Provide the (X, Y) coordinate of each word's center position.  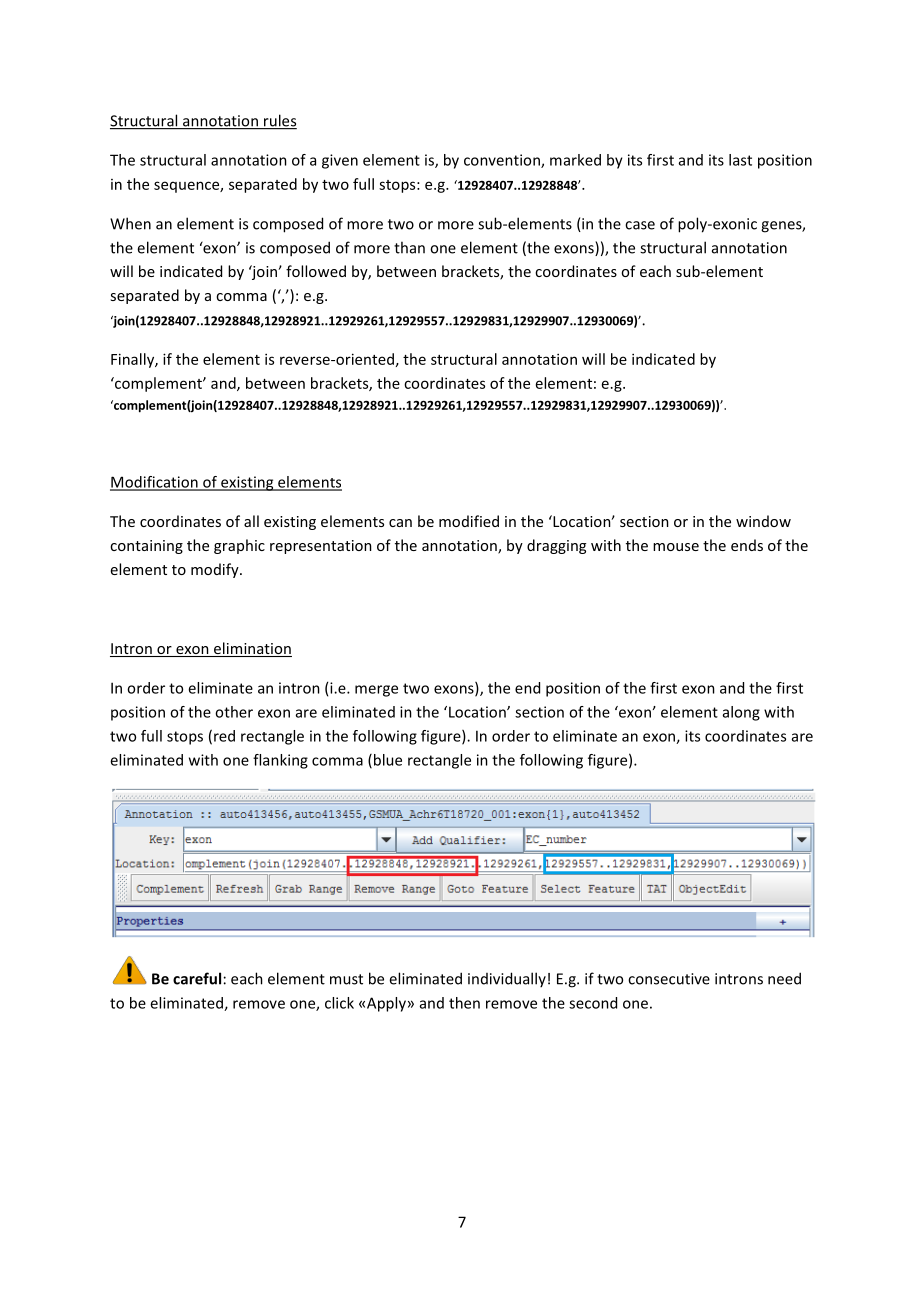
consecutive (669, 979)
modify (216, 570)
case (640, 225)
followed (316, 271)
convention (503, 161)
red (224, 736)
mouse (676, 547)
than (409, 247)
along (741, 713)
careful (197, 978)
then (464, 1003)
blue (388, 760)
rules (279, 121)
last (740, 160)
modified (469, 521)
